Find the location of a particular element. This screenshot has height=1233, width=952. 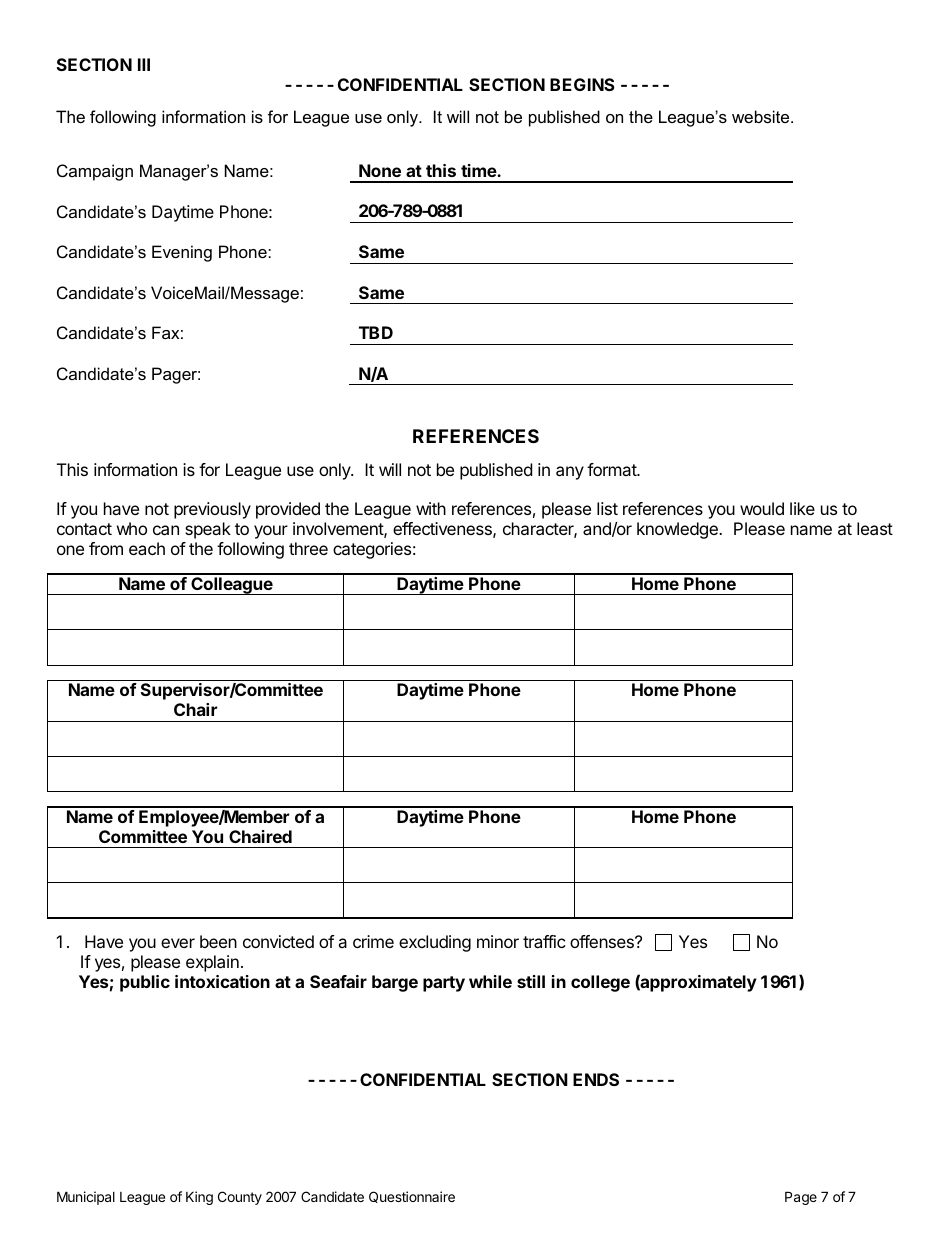

Evening is located at coordinates (182, 253).
